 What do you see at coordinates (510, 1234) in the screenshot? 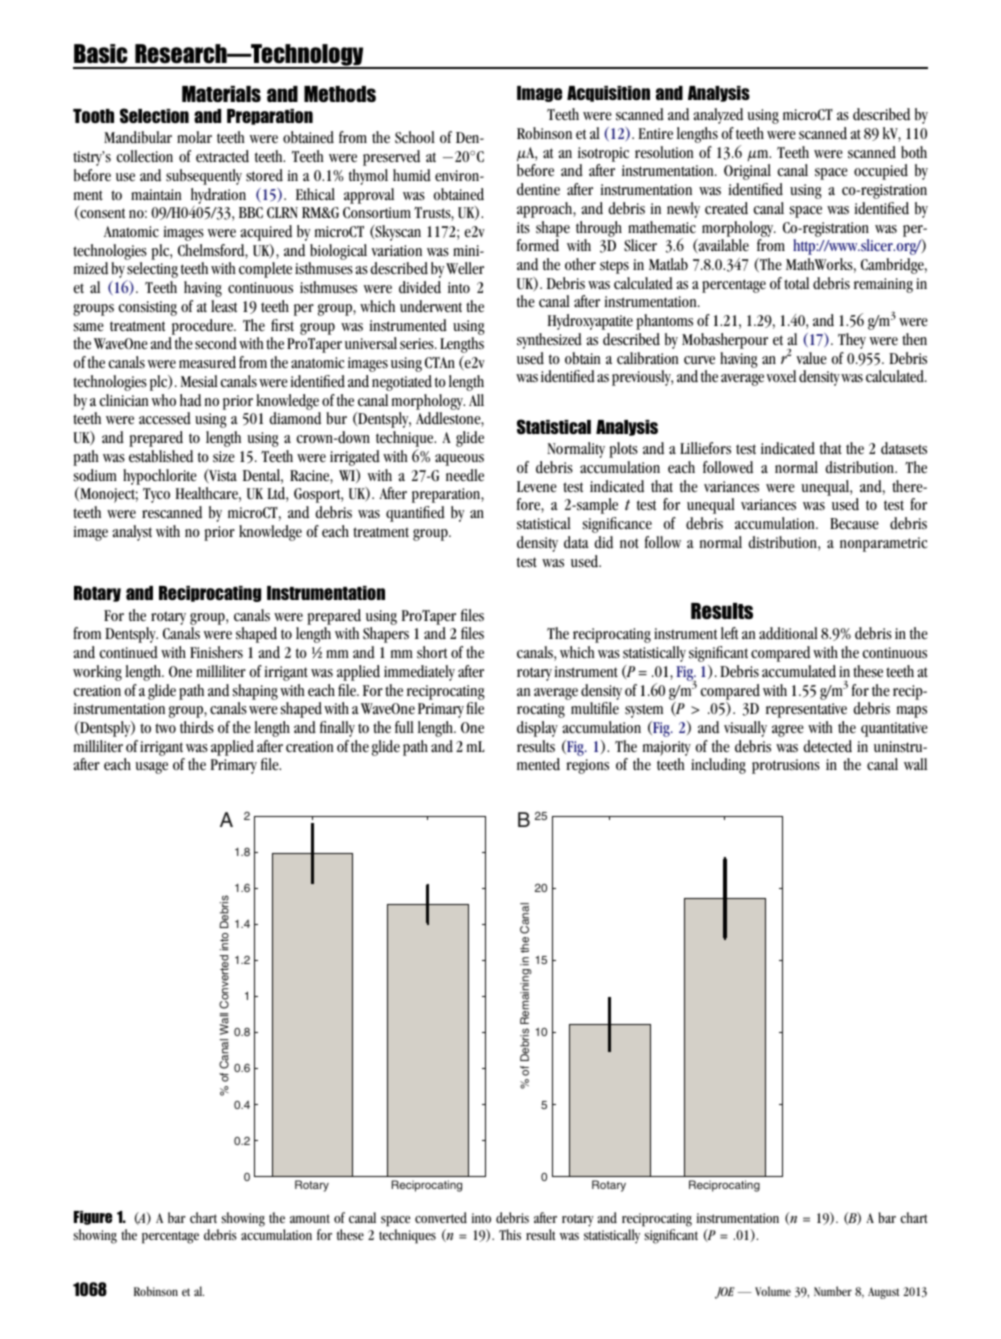
I see `This` at bounding box center [510, 1234].
